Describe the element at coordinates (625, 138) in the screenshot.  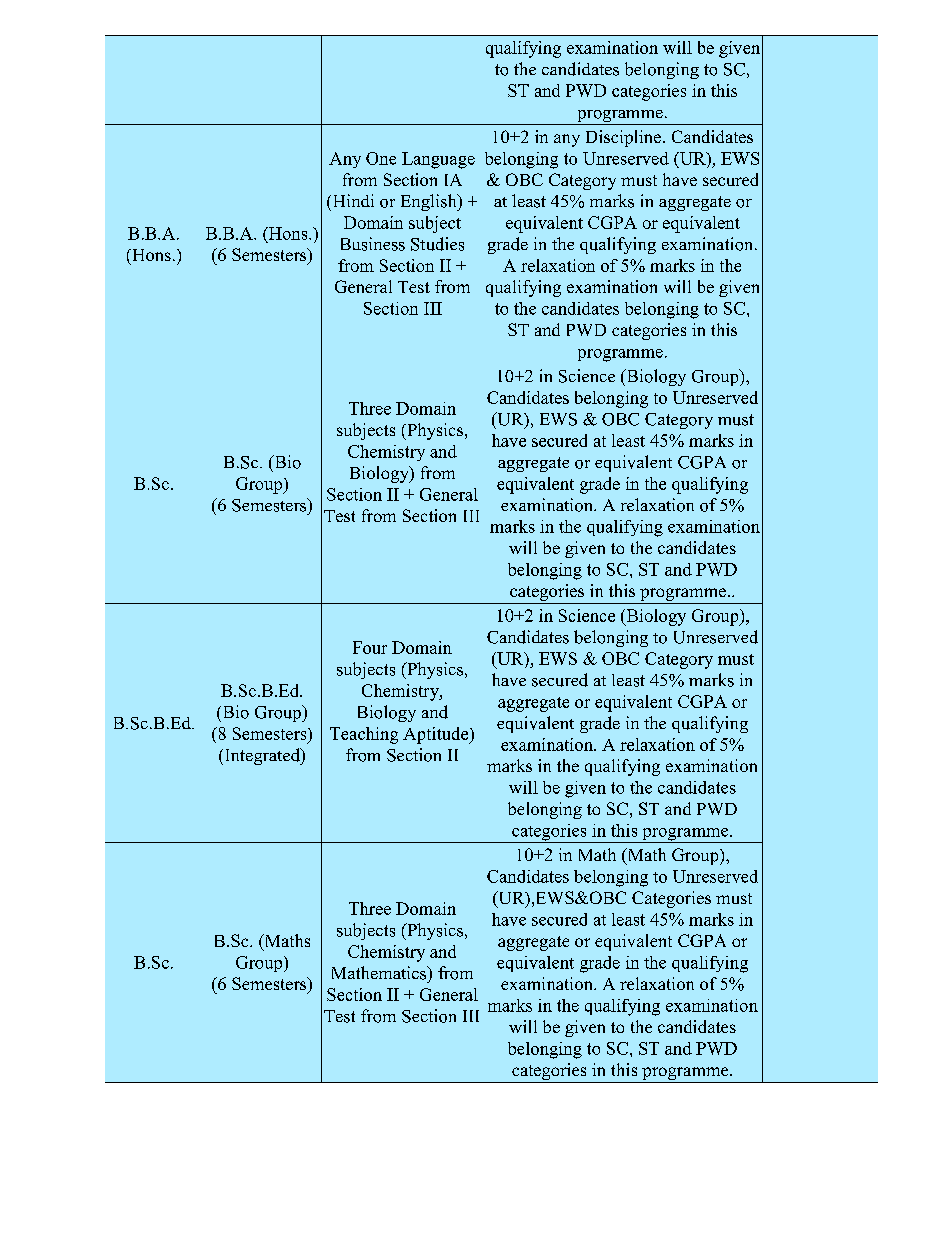
I see `Discipline` at that location.
